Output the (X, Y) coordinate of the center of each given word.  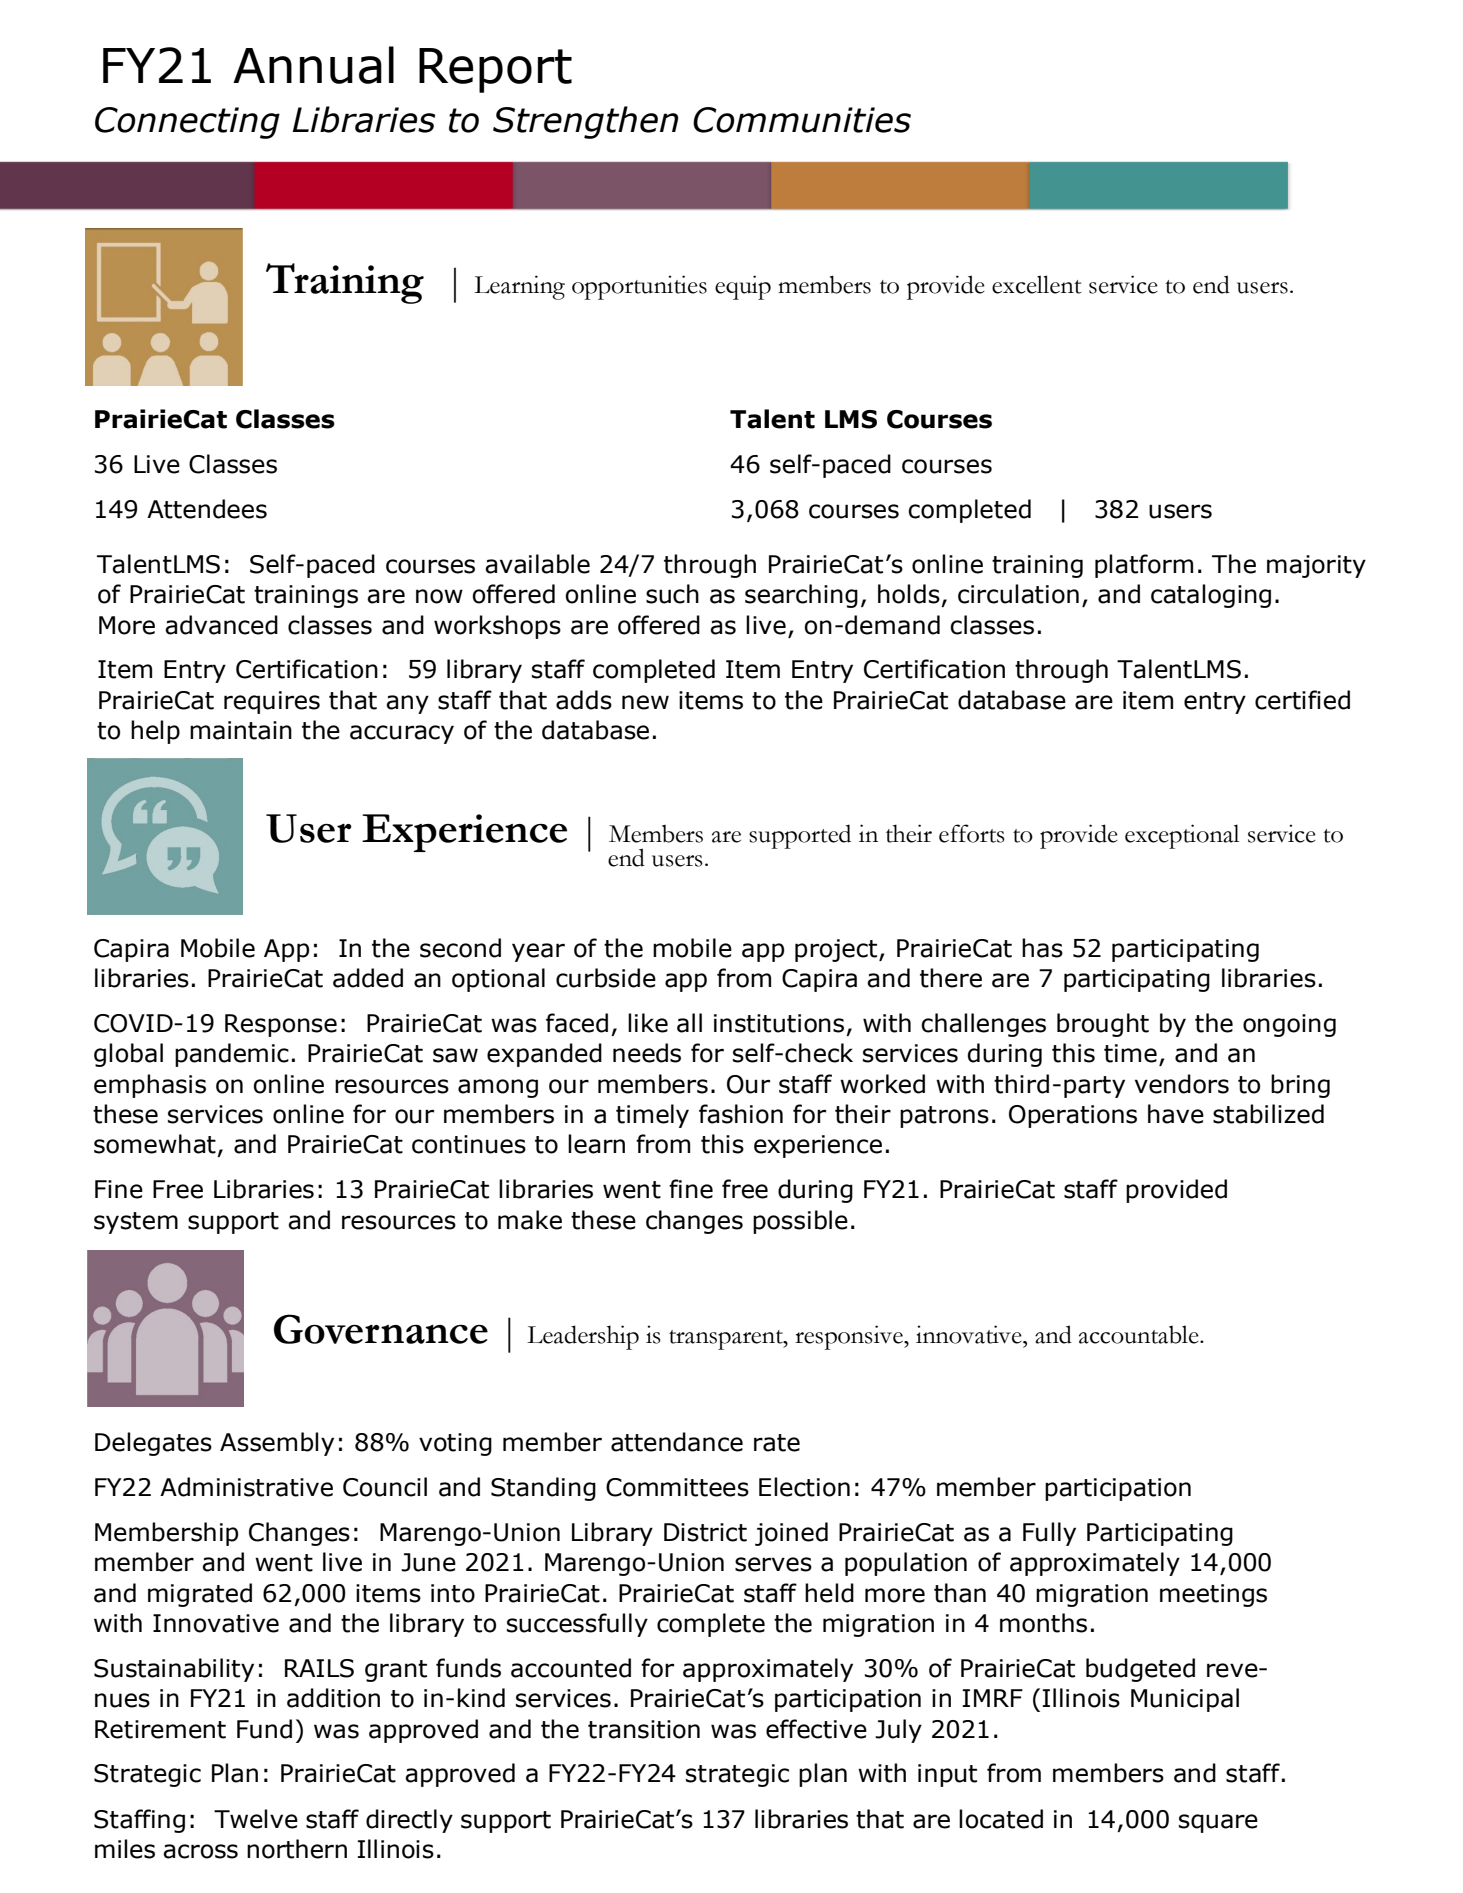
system (136, 1223)
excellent (1037, 284)
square (1218, 1823)
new (645, 702)
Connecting (187, 123)
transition (644, 1729)
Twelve (256, 1819)
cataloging (1211, 596)
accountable (1140, 1334)
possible (800, 1222)
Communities (802, 120)
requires (272, 702)
